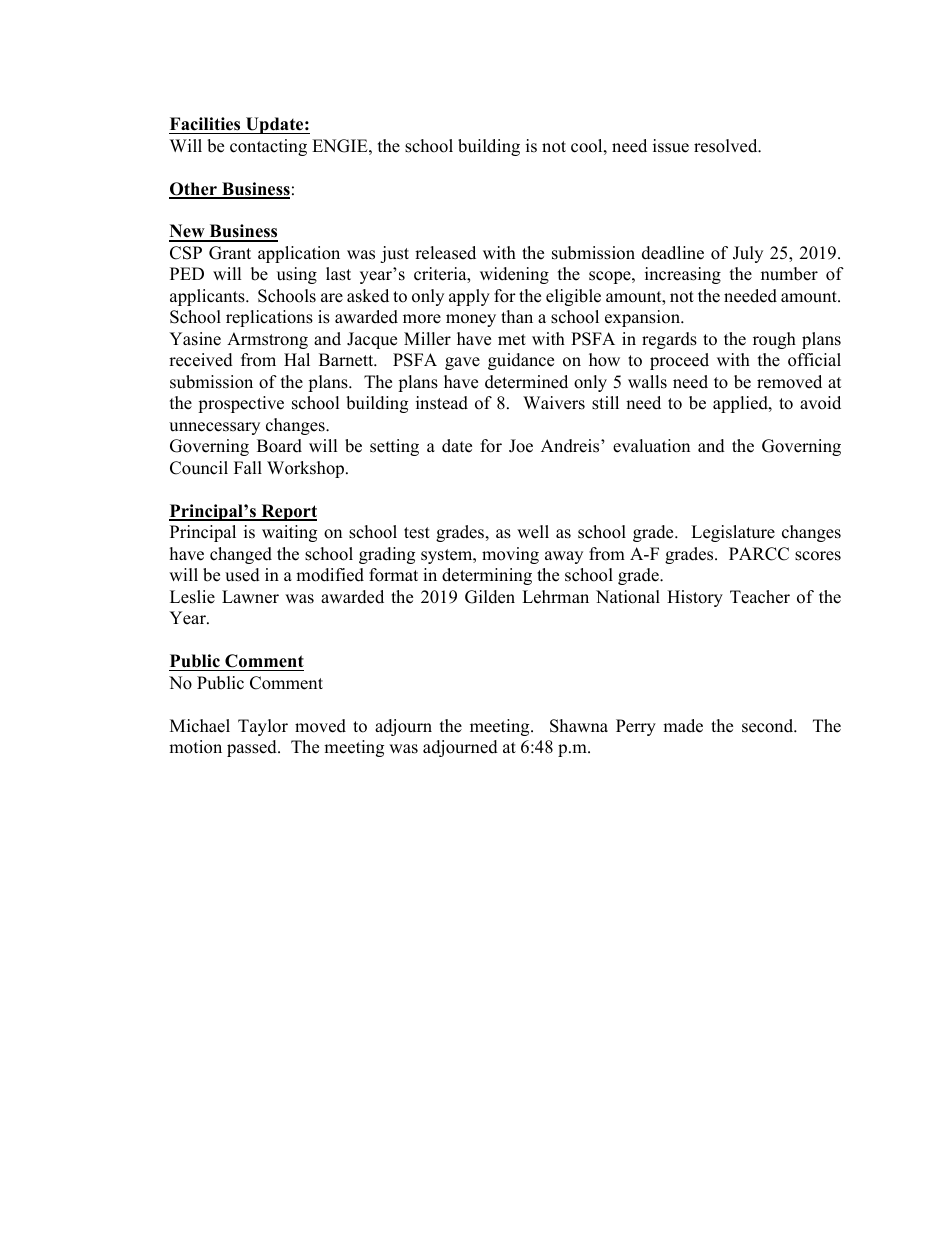 The image size is (952, 1233). Describe the element at coordinates (774, 340) in the document. I see `rough` at that location.
